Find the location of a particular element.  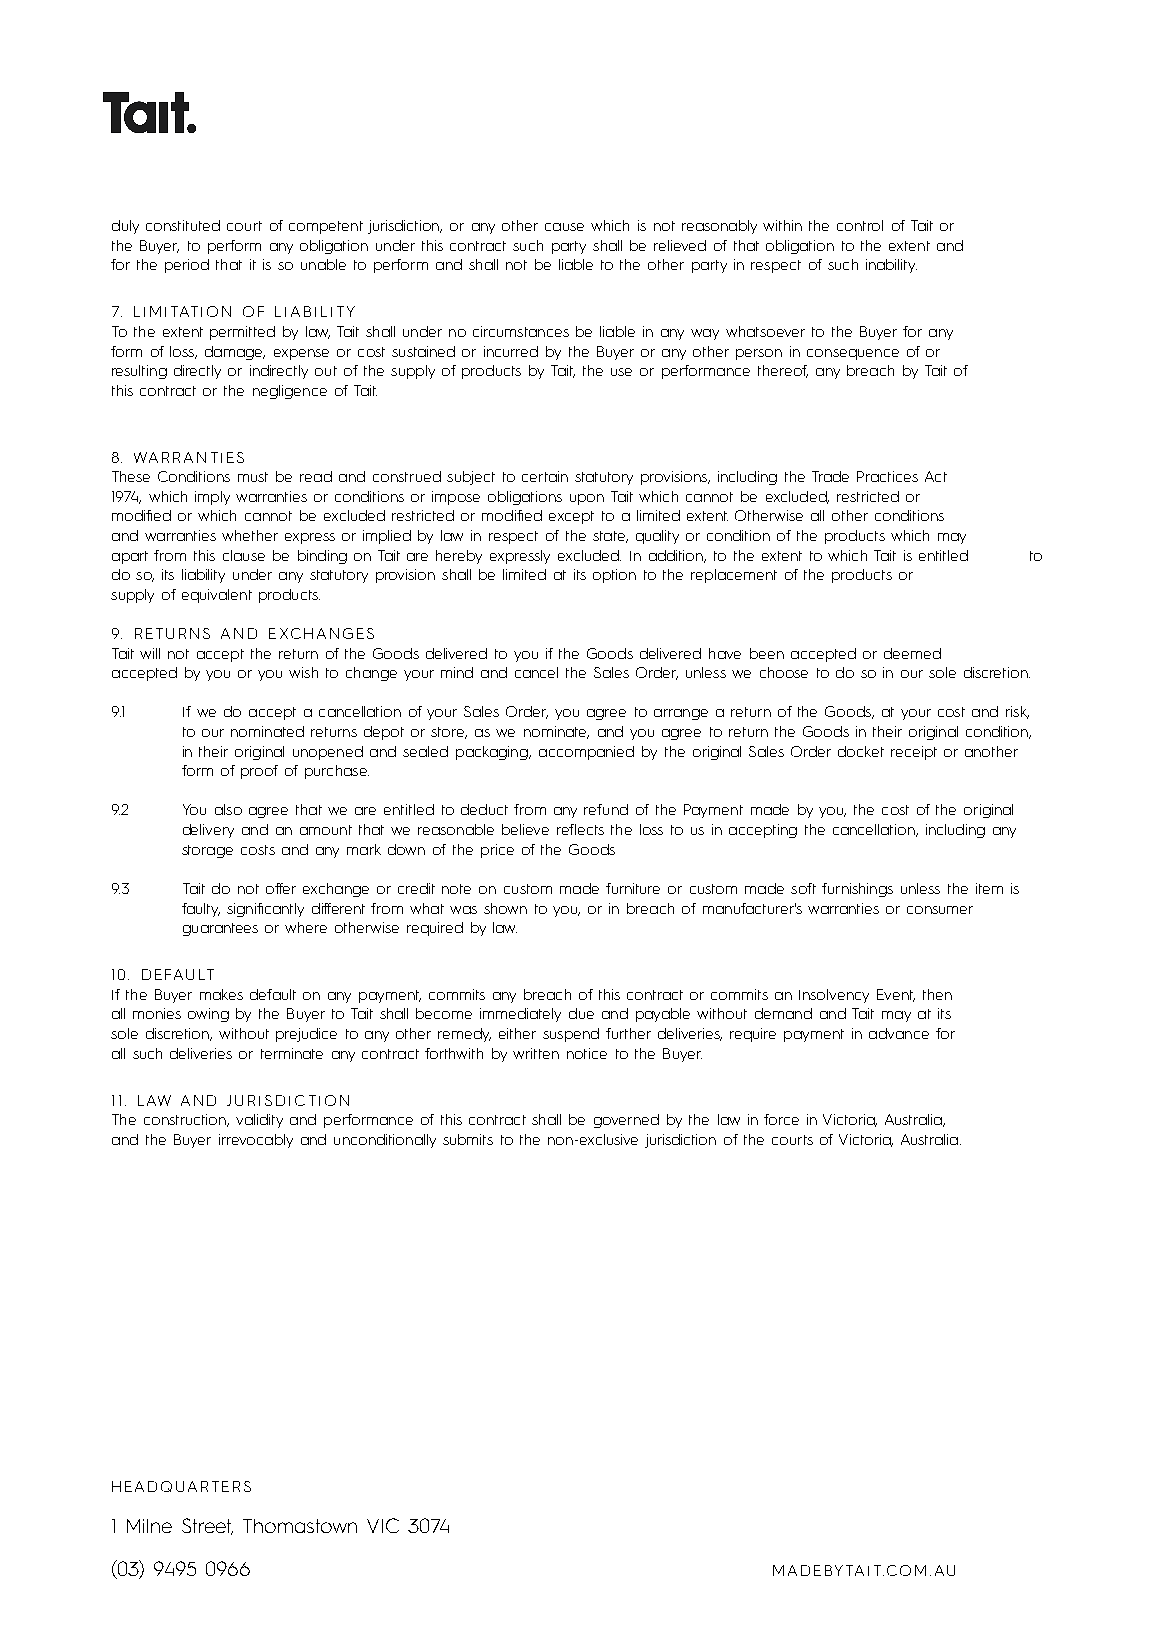

Milne is located at coordinates (149, 1526).
